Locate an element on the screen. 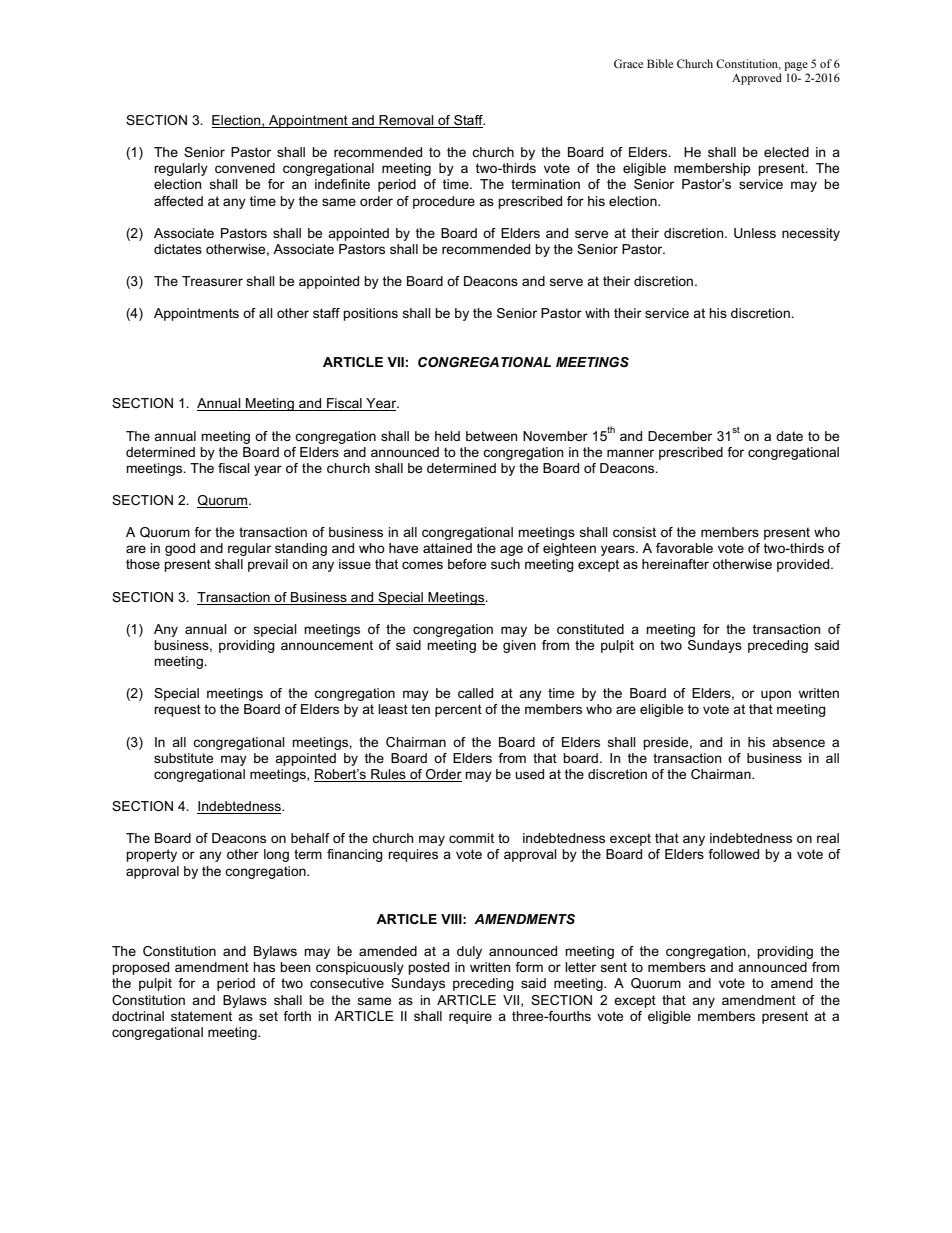  commit is located at coordinates (471, 838).
